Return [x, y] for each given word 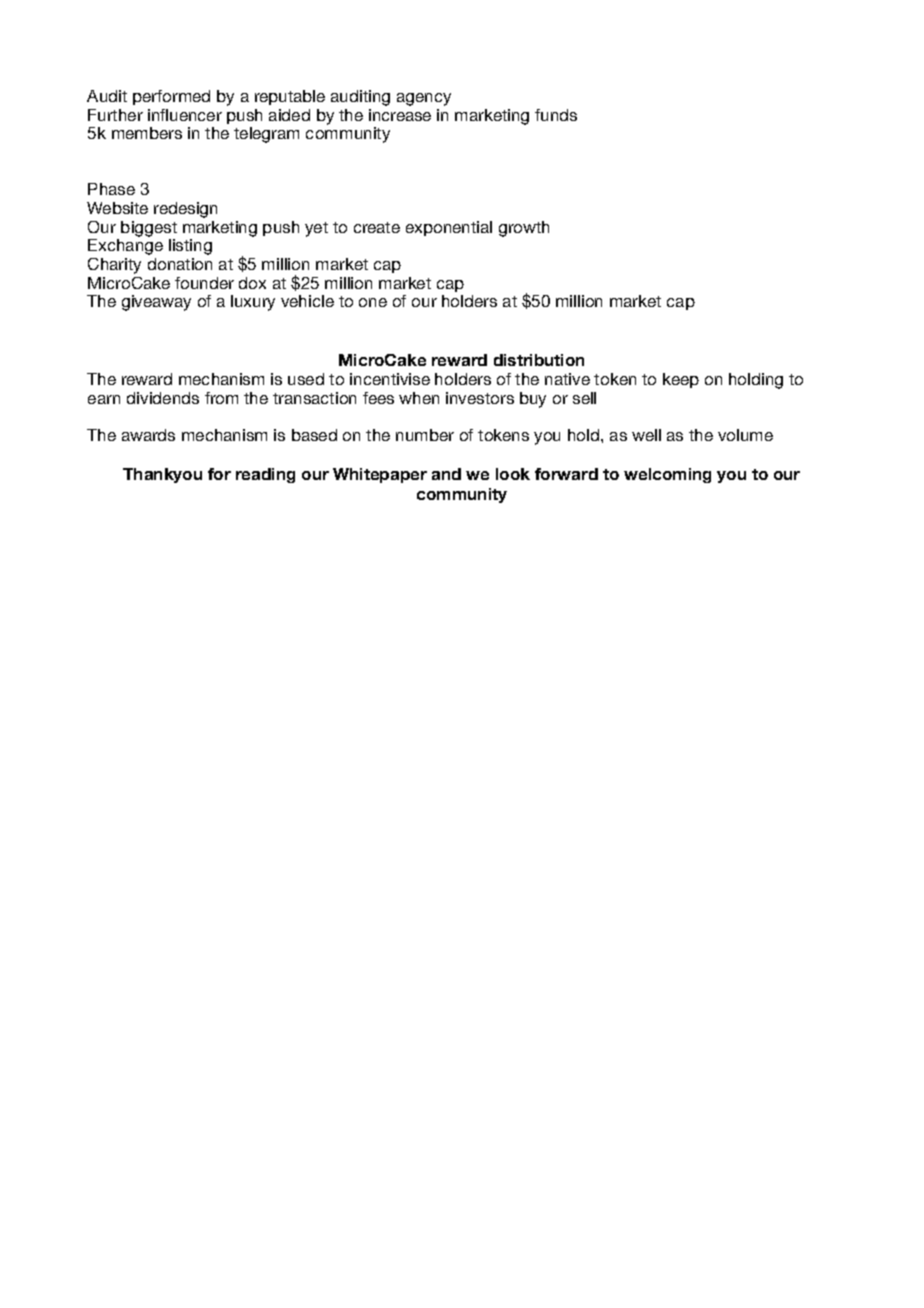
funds [556, 115]
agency [424, 99]
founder [204, 283]
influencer [185, 115]
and [446, 474]
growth [524, 229]
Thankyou [162, 475]
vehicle [307, 301]
